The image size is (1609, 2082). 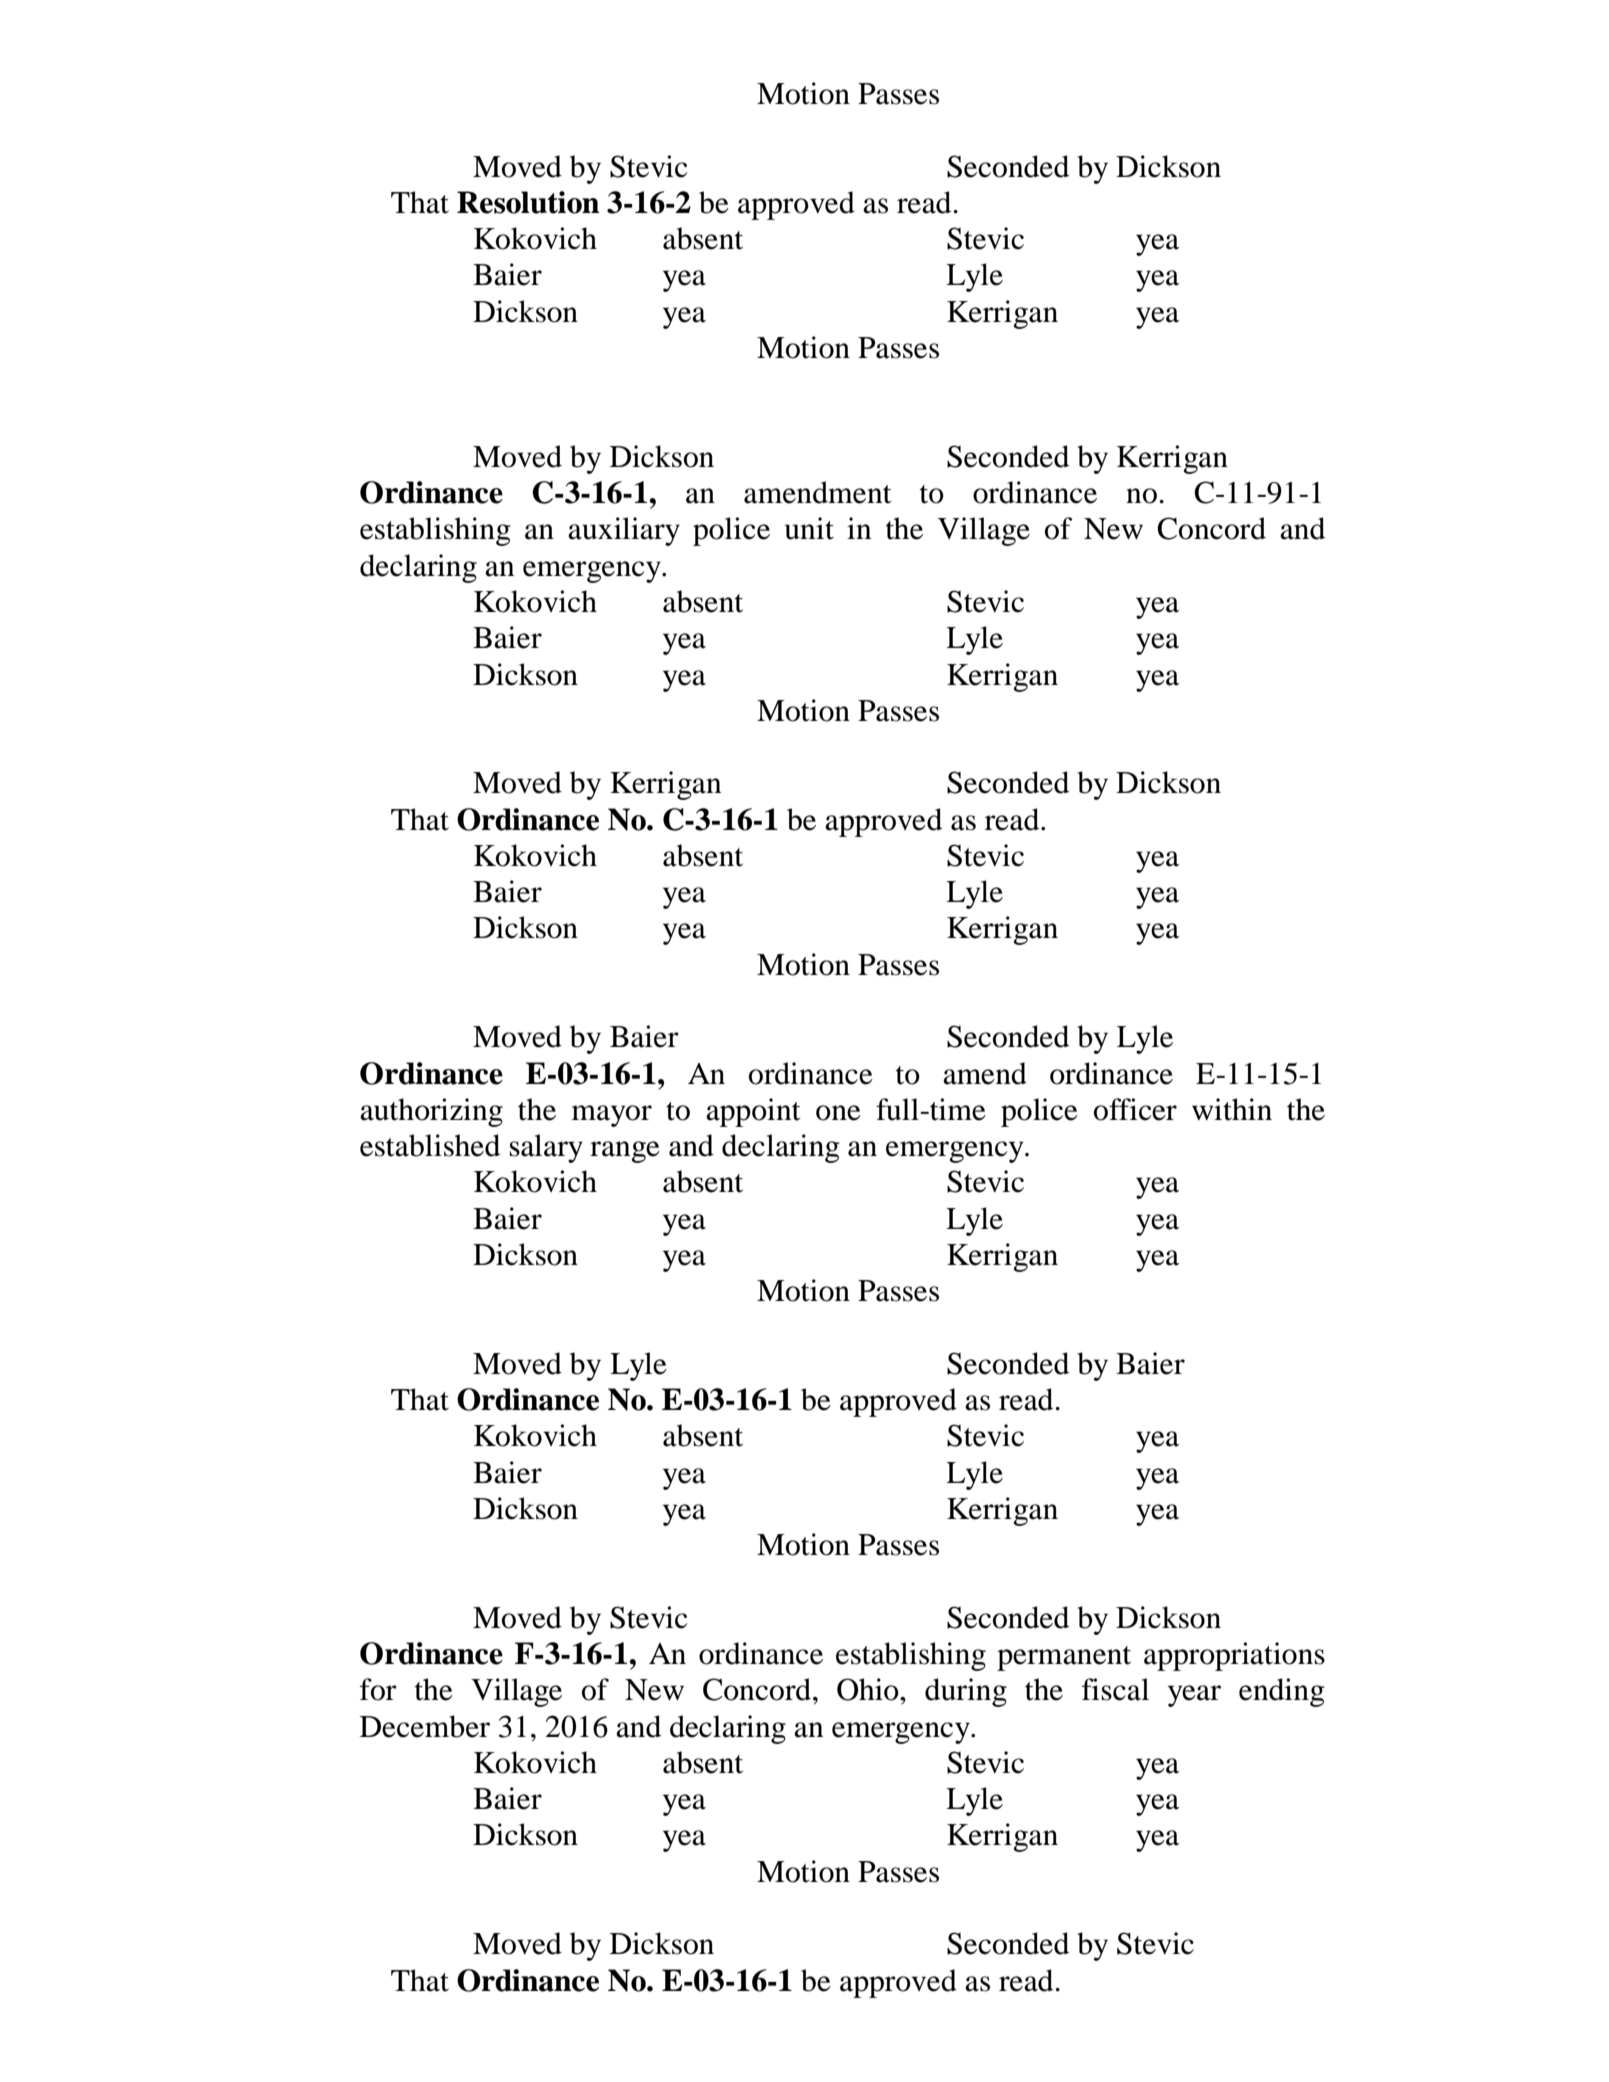 What do you see at coordinates (1135, 1109) in the screenshot?
I see `officer` at bounding box center [1135, 1109].
